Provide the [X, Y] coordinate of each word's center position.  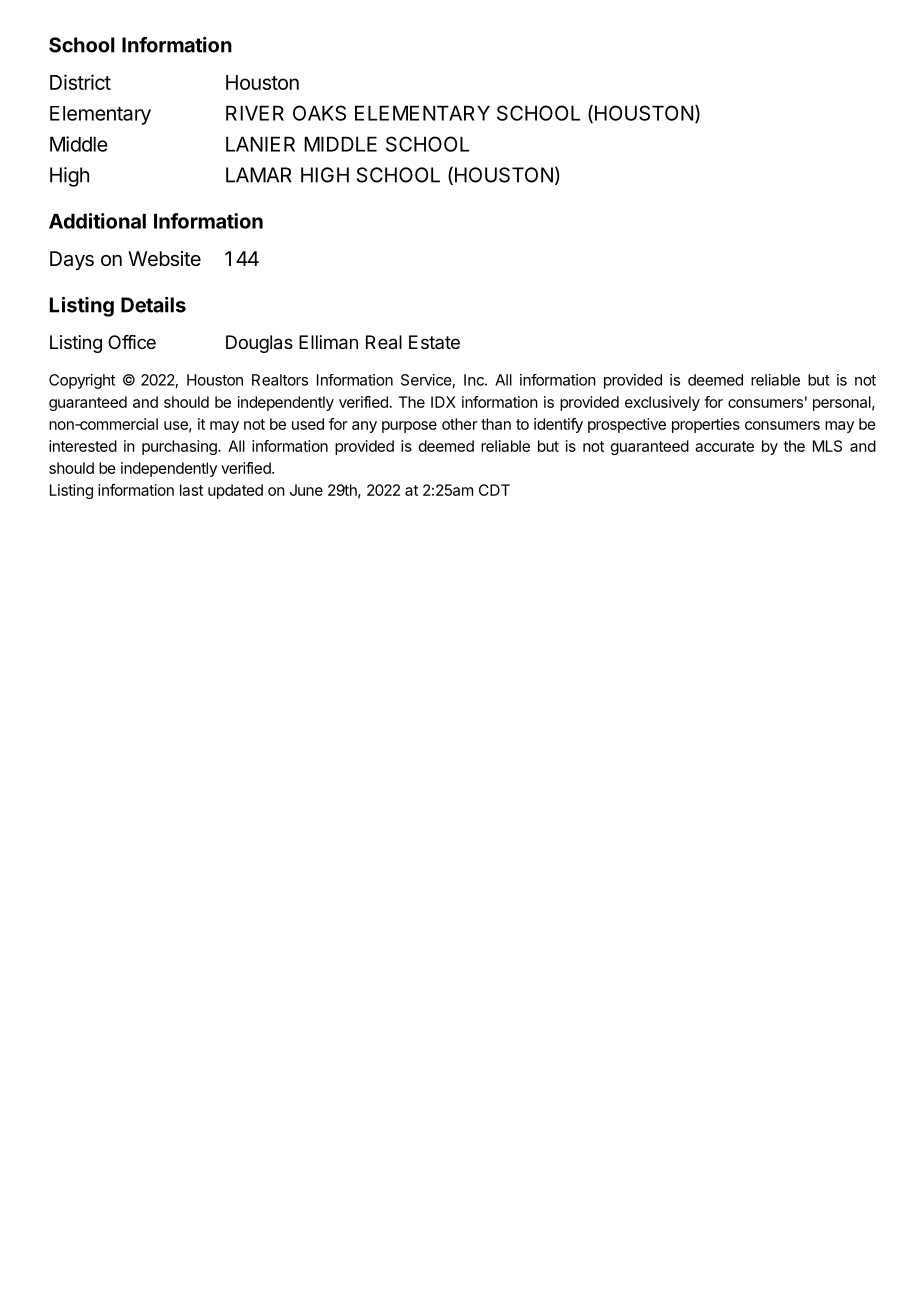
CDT [494, 490]
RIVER [255, 113]
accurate [724, 446]
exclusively [662, 403]
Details [153, 305]
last [191, 490]
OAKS [319, 113]
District [80, 82]
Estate [434, 342]
